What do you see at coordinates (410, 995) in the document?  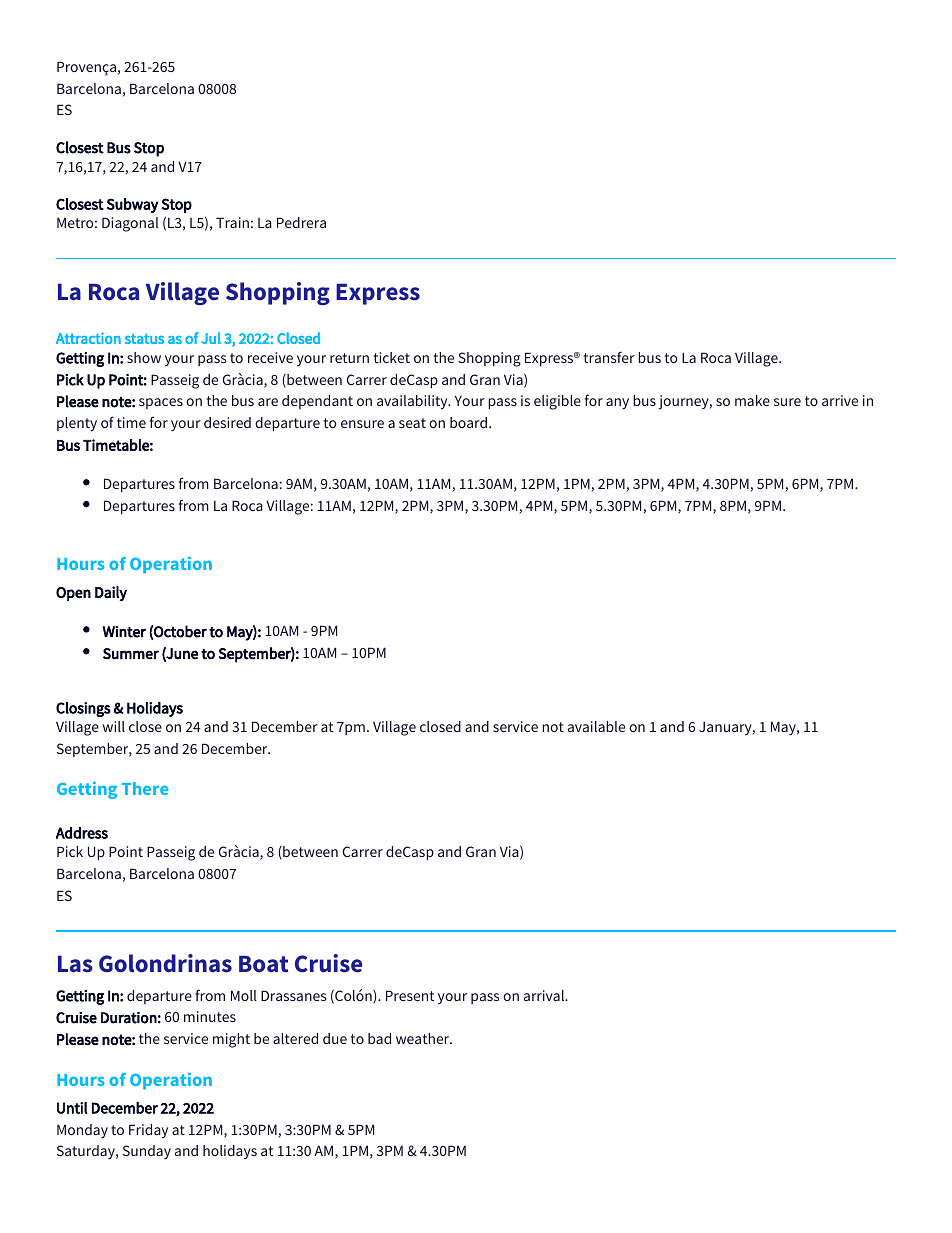 I see `Present` at bounding box center [410, 995].
